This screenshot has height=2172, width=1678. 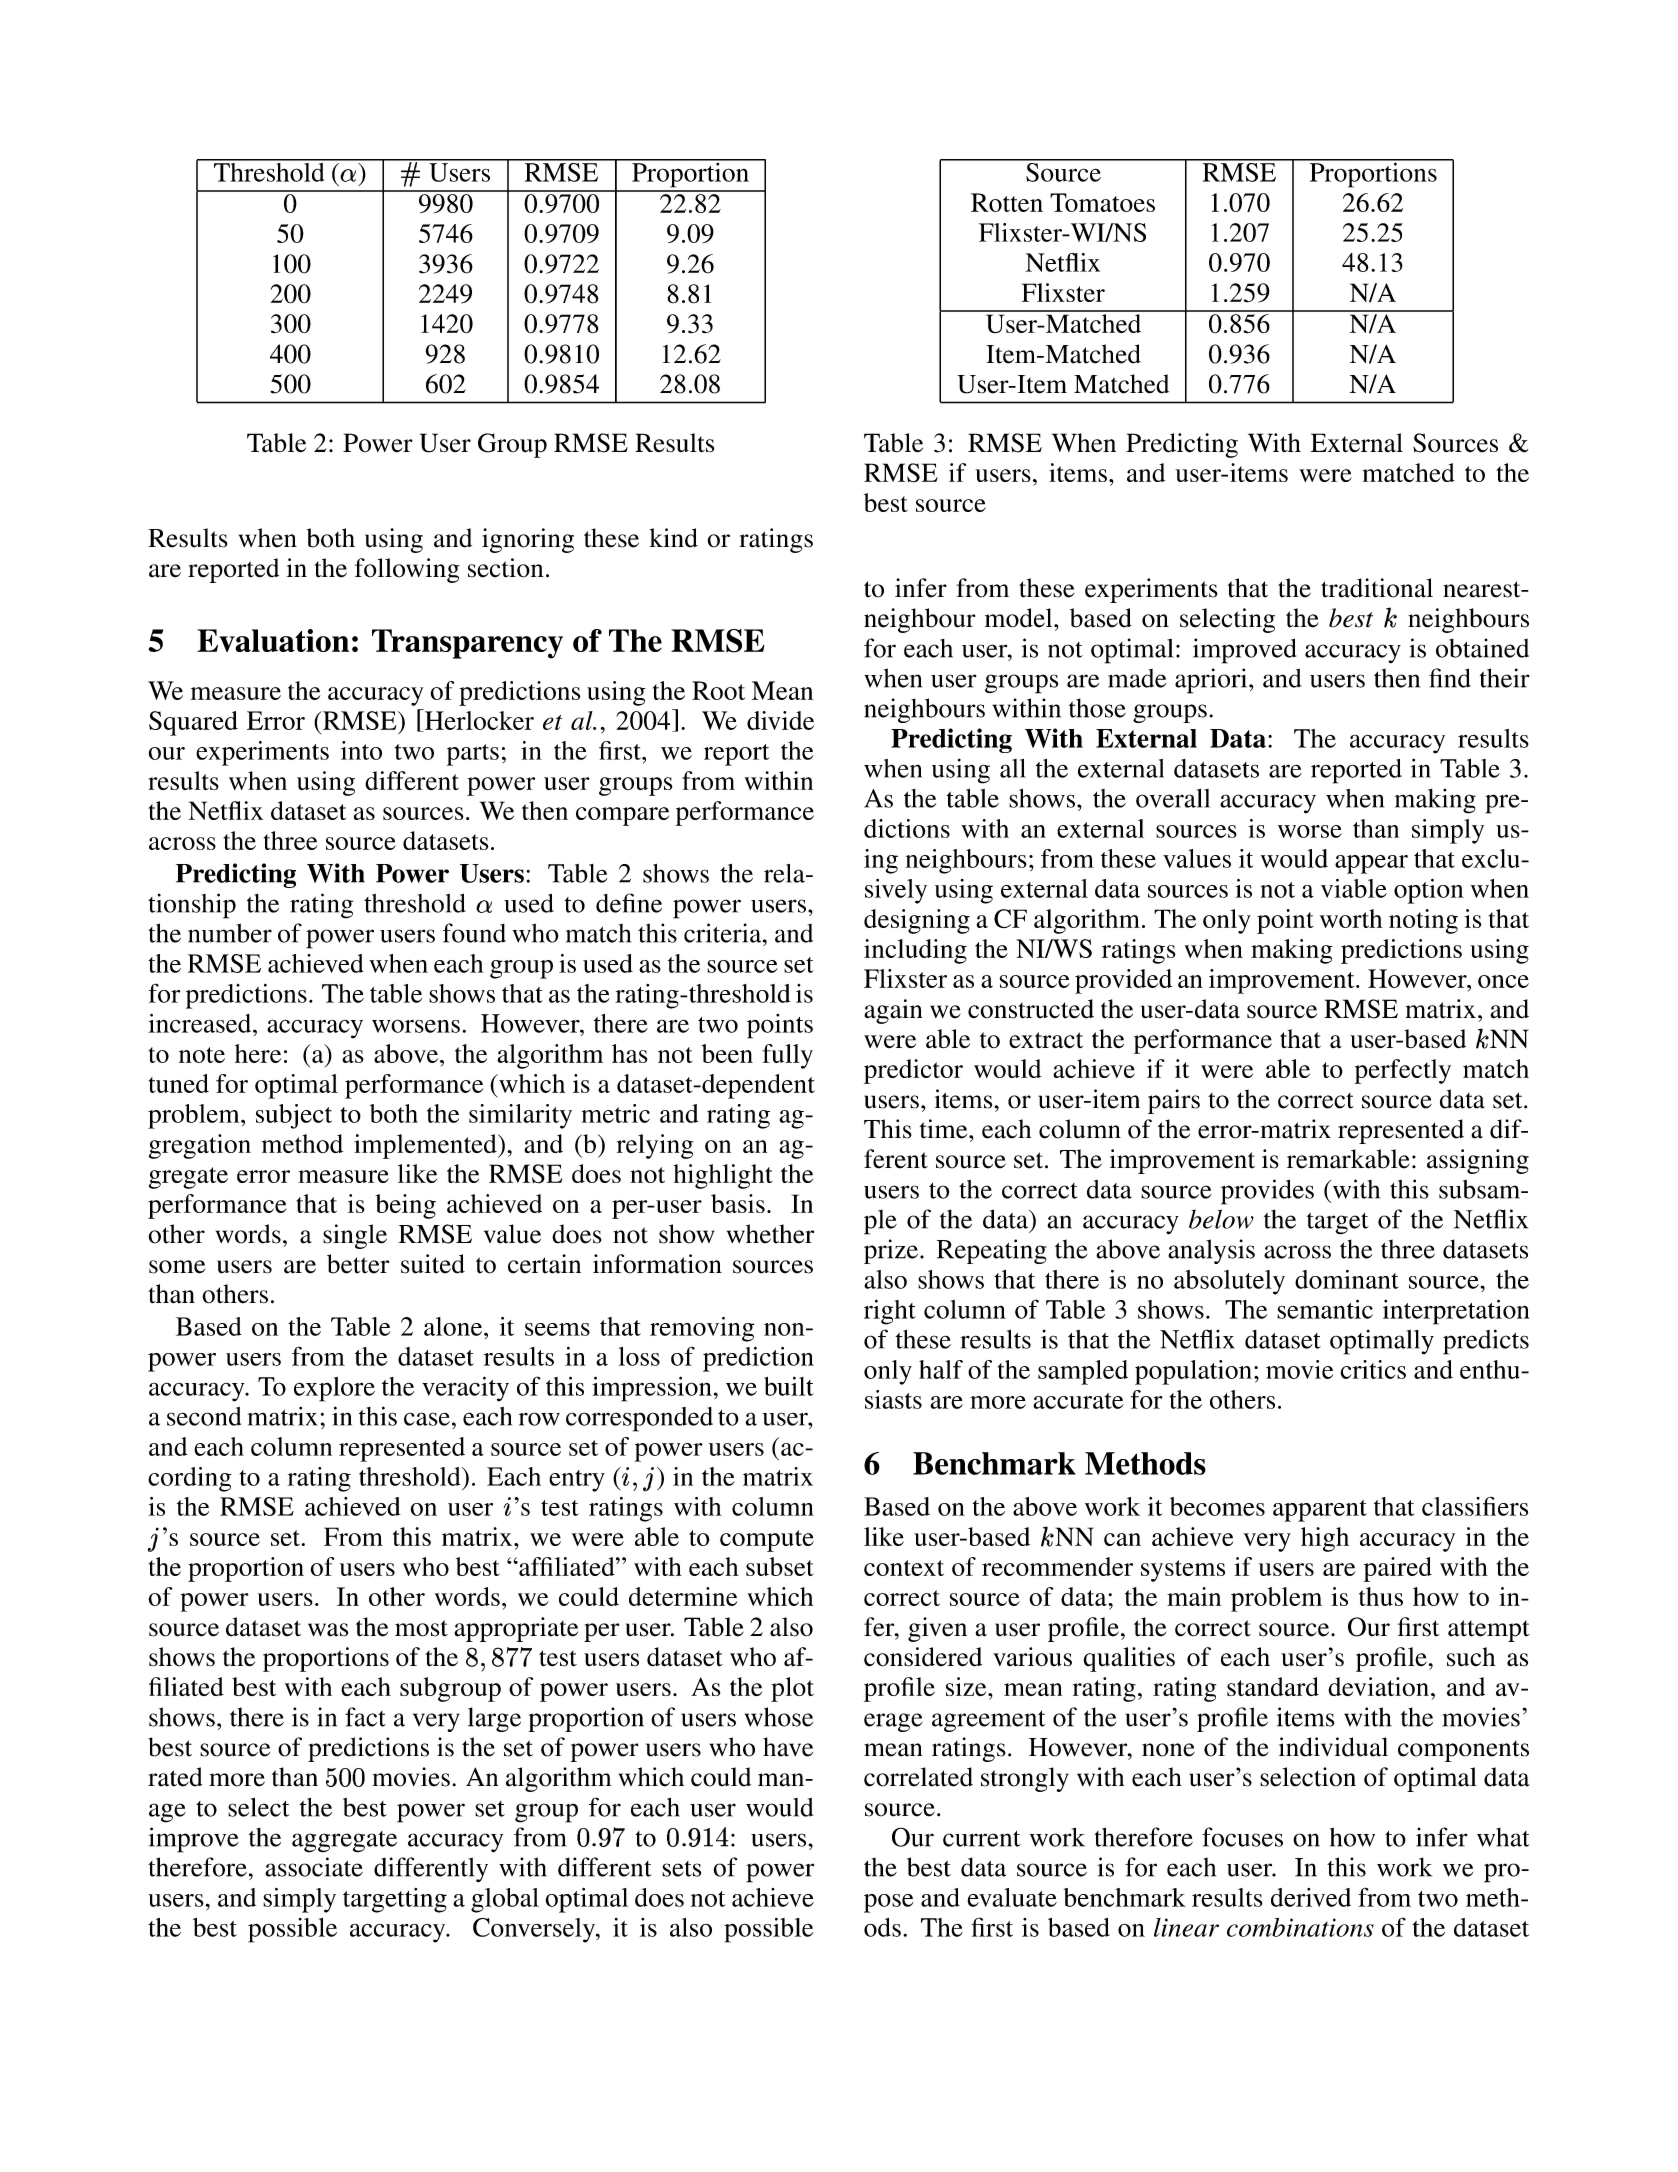 I want to click on derived, so click(x=1311, y=1897).
